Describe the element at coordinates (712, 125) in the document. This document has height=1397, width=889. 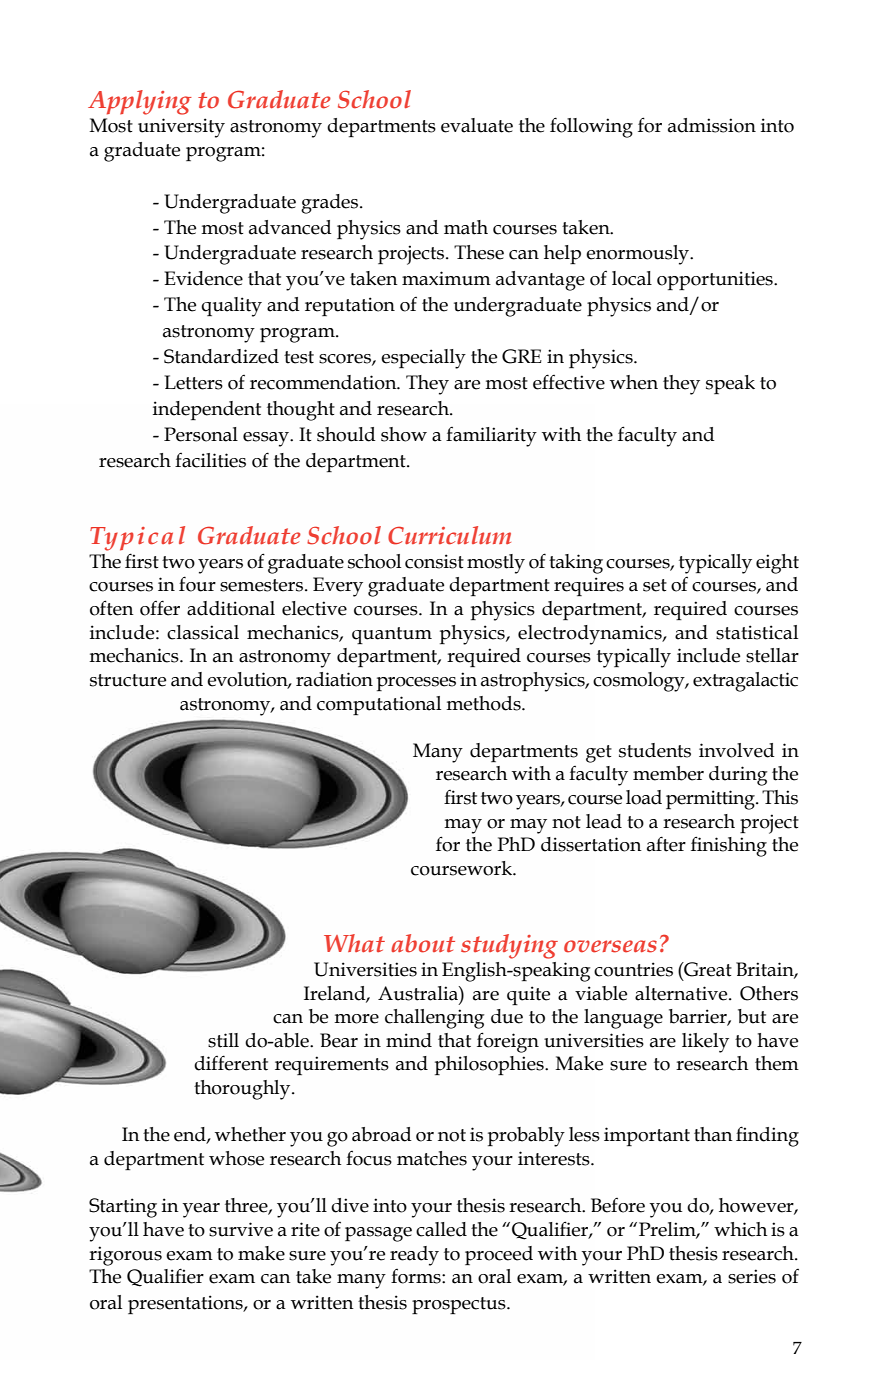
I see `admission` at that location.
